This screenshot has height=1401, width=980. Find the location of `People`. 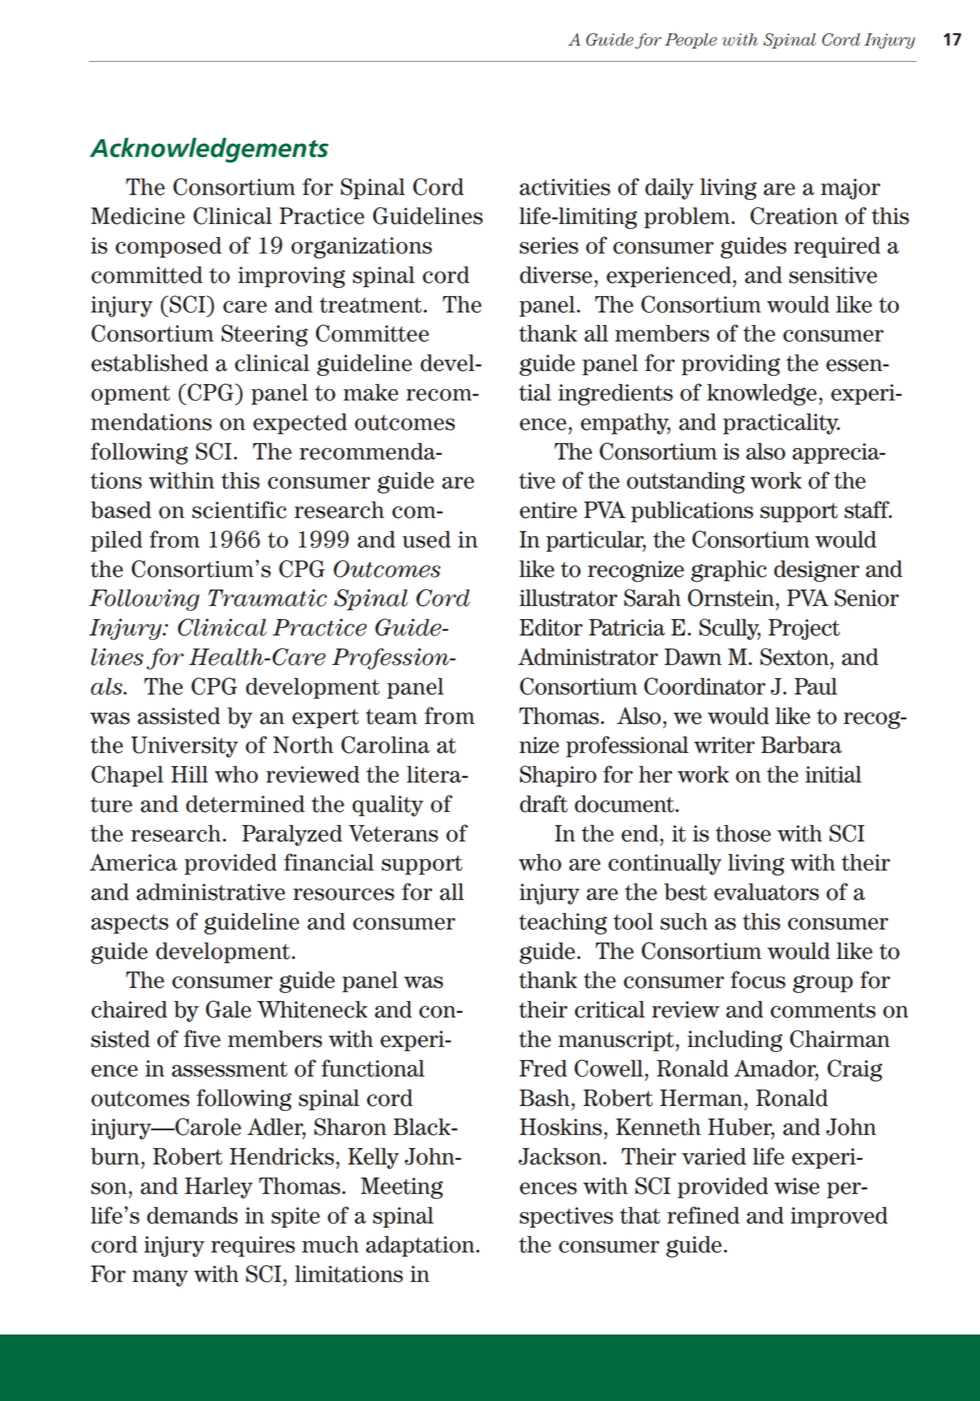

People is located at coordinates (691, 41).
